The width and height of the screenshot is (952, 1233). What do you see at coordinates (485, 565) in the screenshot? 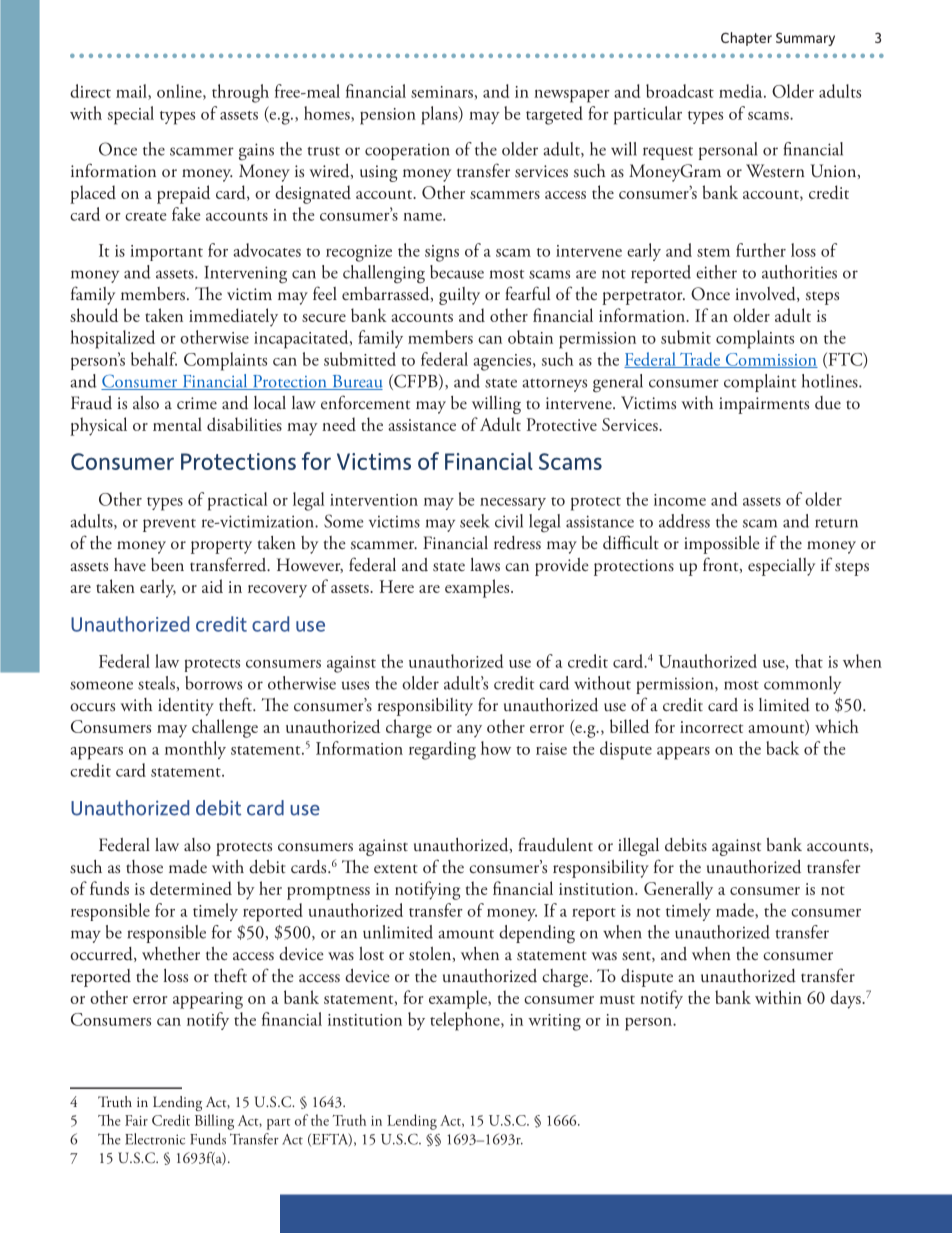
I see `laws` at bounding box center [485, 565].
